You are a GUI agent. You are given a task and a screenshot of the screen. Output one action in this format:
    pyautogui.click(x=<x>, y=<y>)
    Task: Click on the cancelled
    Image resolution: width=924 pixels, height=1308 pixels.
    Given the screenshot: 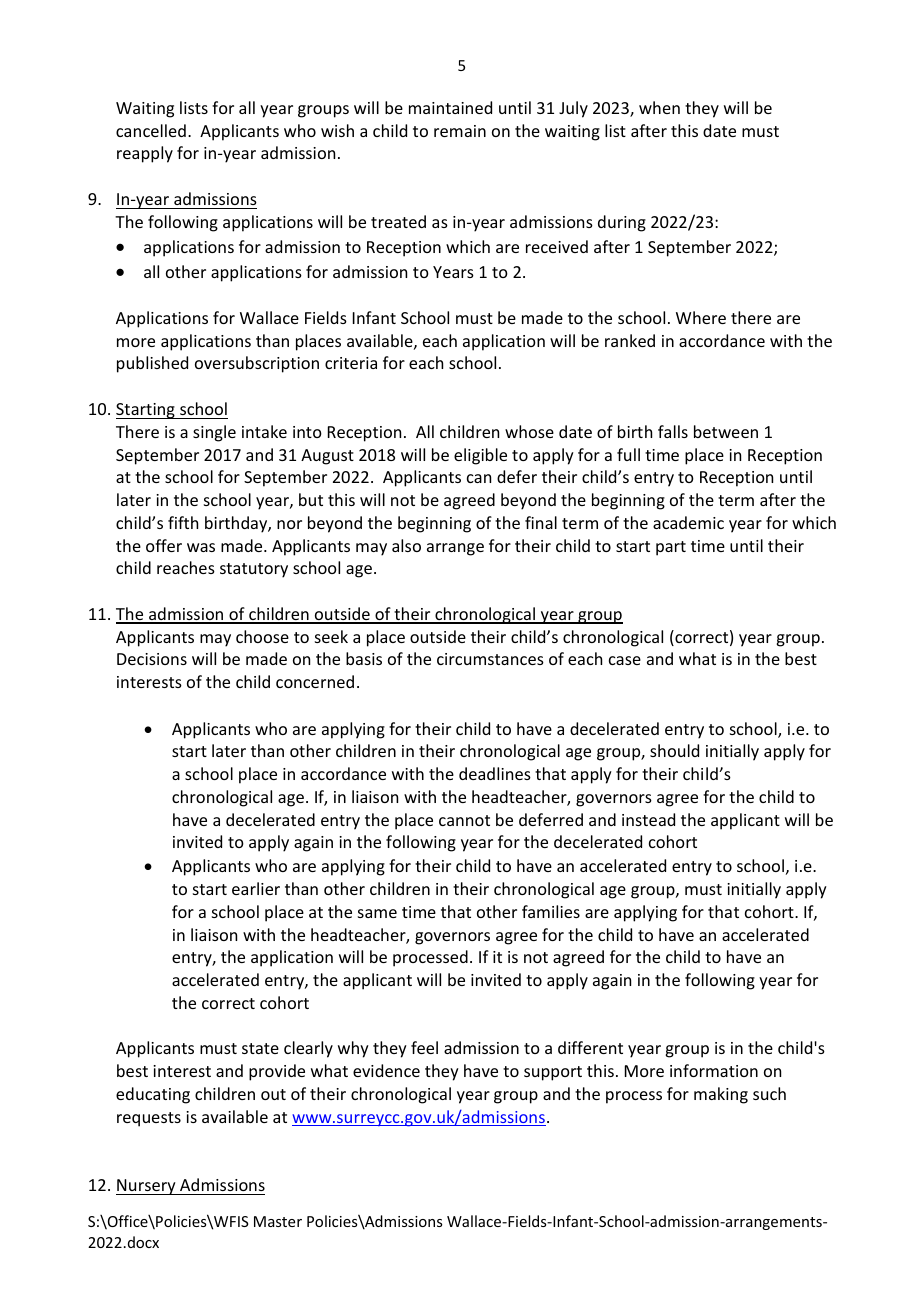 What is the action you would take?
    pyautogui.click(x=151, y=130)
